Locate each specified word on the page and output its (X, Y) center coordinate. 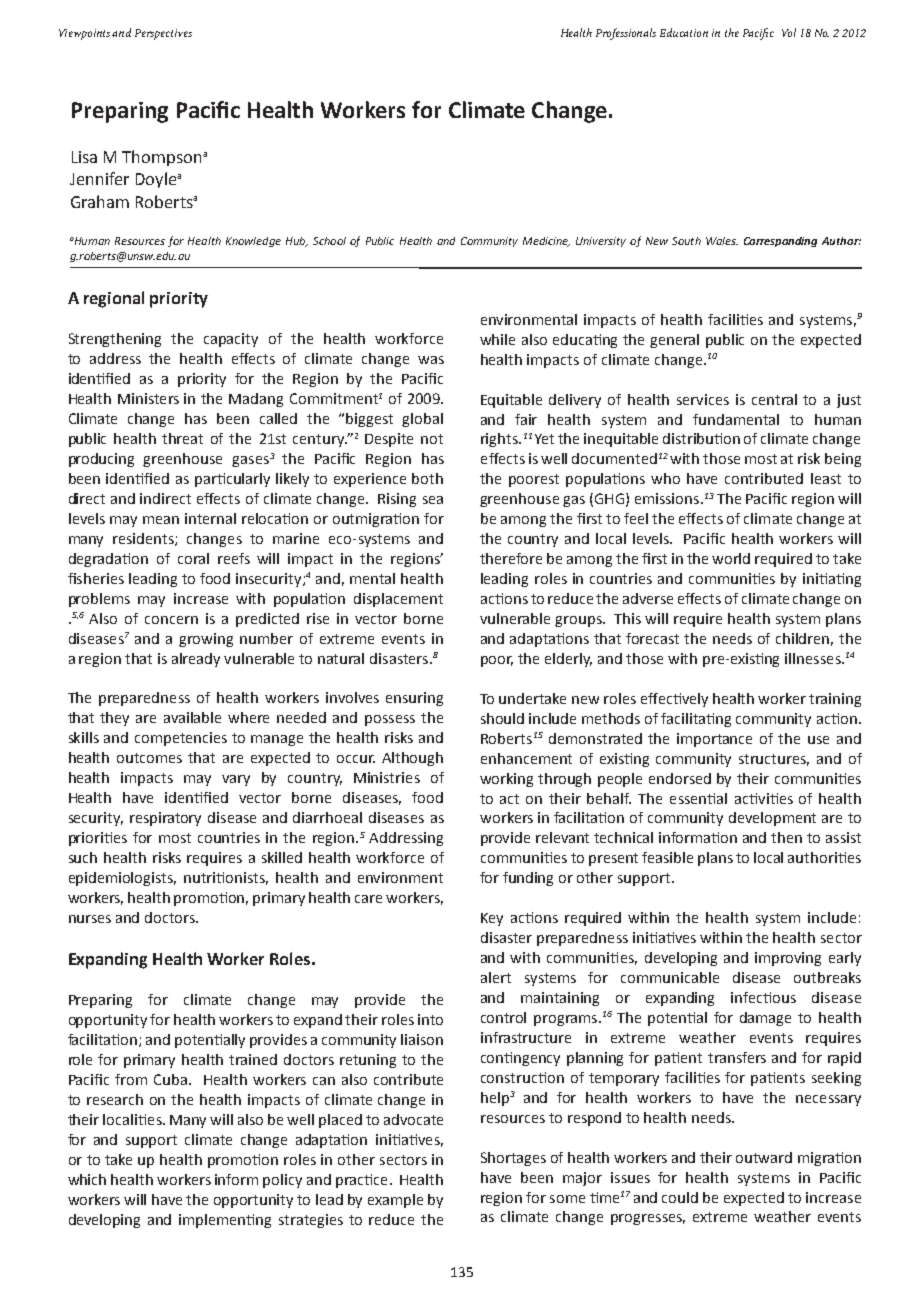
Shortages (513, 1159)
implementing (225, 1221)
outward (764, 1157)
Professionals (626, 34)
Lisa (84, 157)
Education (684, 32)
